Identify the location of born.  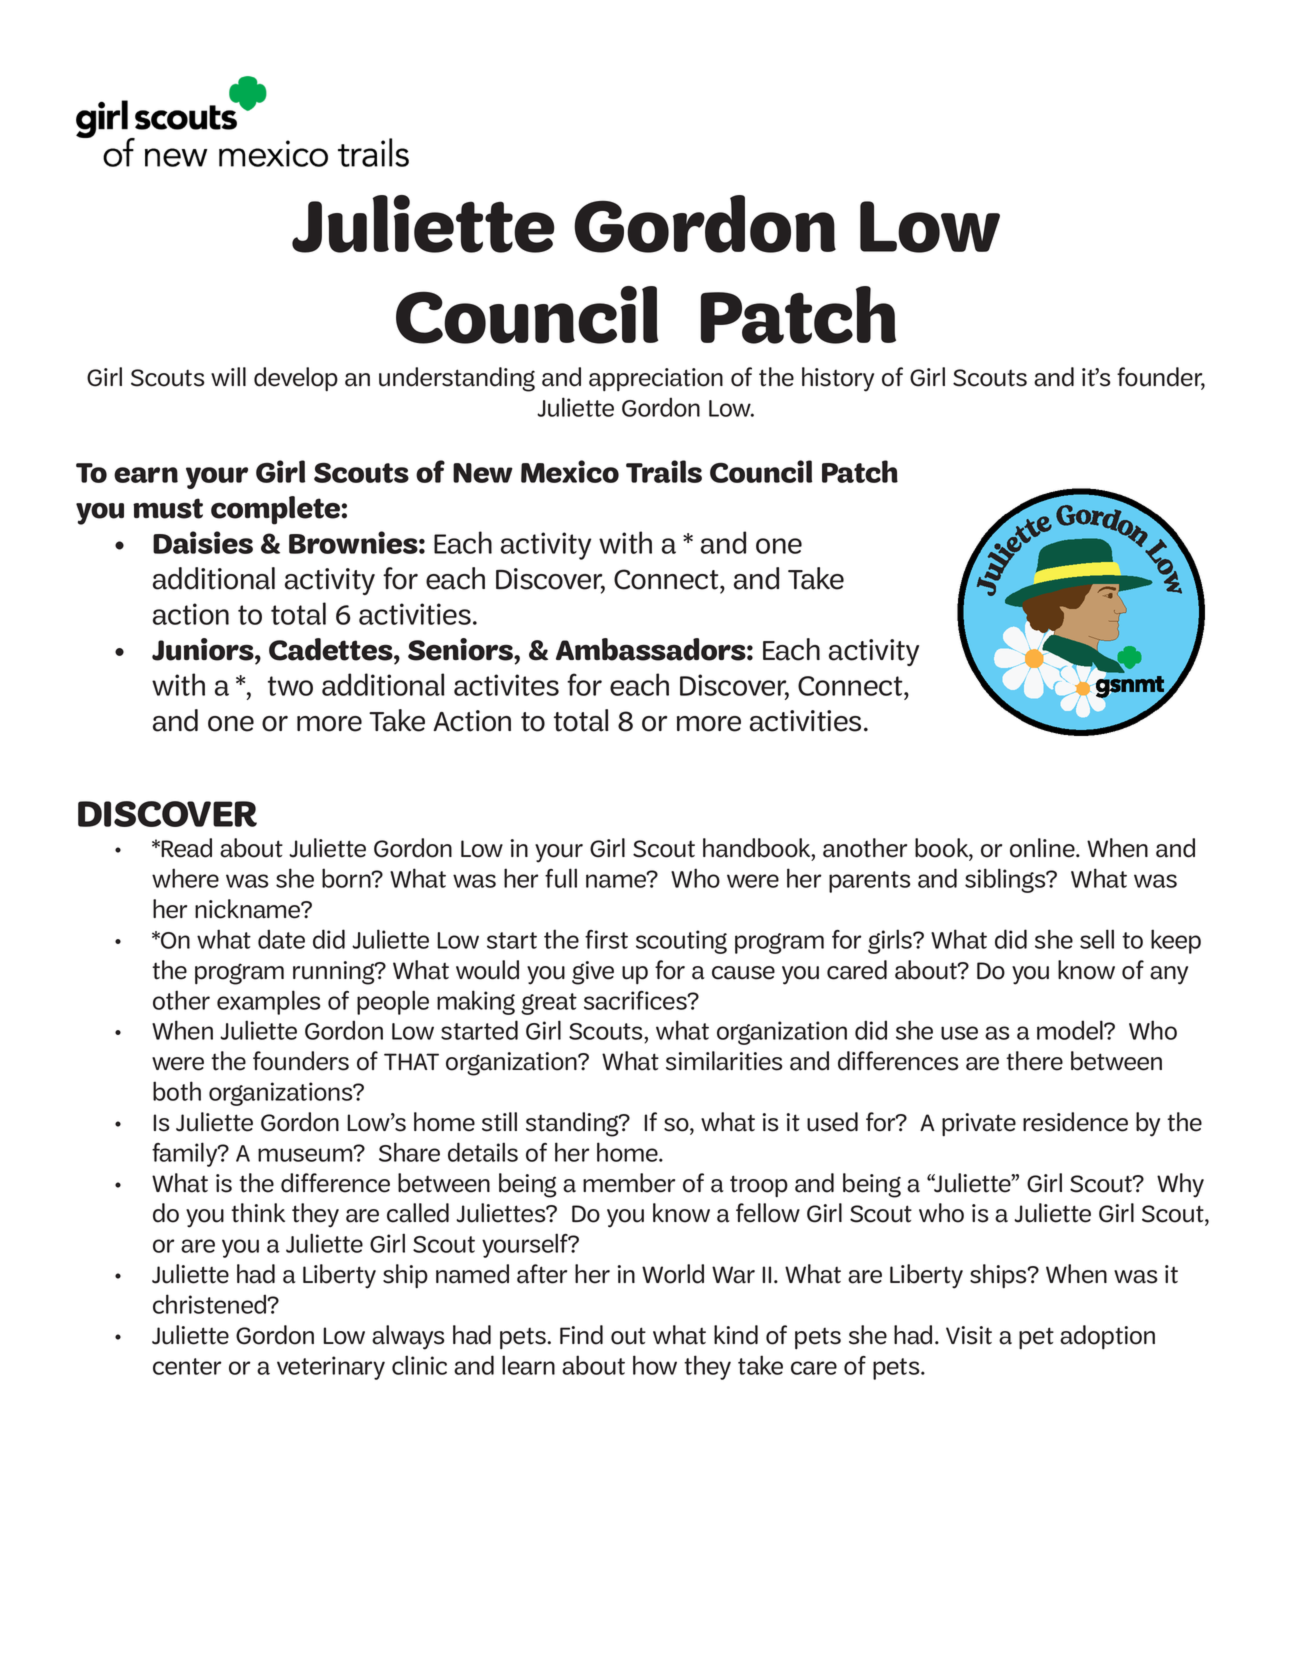
(347, 878).
